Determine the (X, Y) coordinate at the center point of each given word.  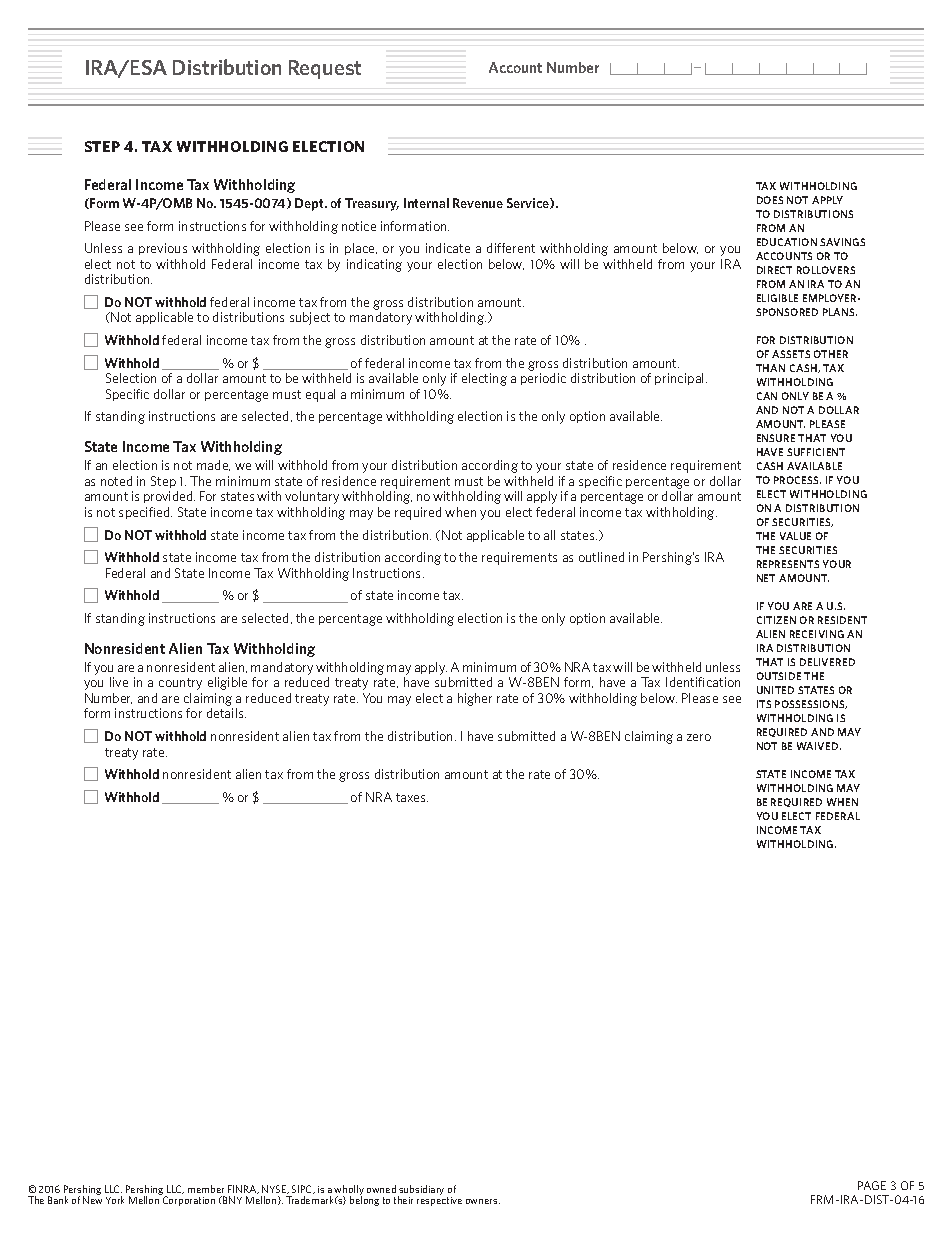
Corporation (189, 1201)
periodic (543, 379)
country (180, 684)
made (213, 465)
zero (699, 737)
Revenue (478, 203)
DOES (770, 200)
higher (475, 699)
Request (325, 69)
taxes (412, 797)
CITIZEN (776, 620)
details (226, 713)
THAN (770, 368)
